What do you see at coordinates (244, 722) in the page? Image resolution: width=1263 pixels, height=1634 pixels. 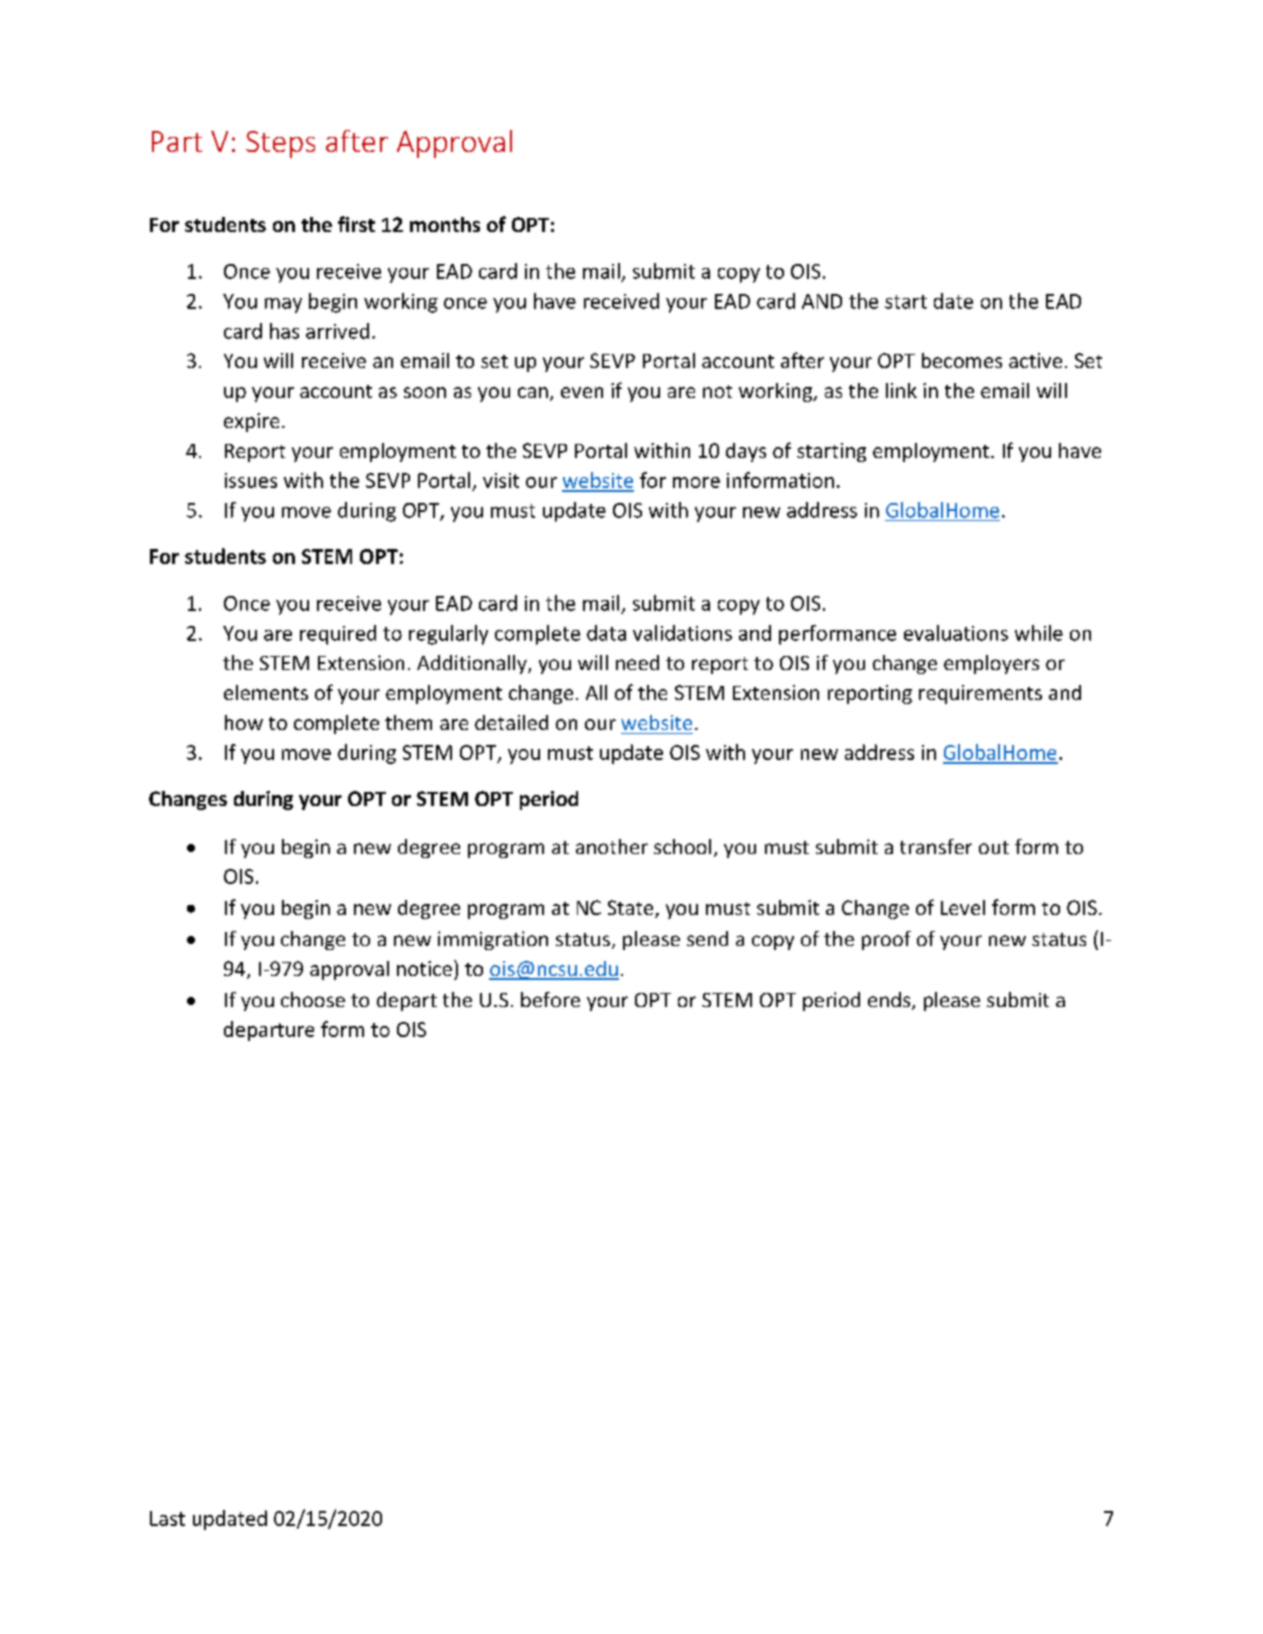 I see `how` at bounding box center [244, 722].
